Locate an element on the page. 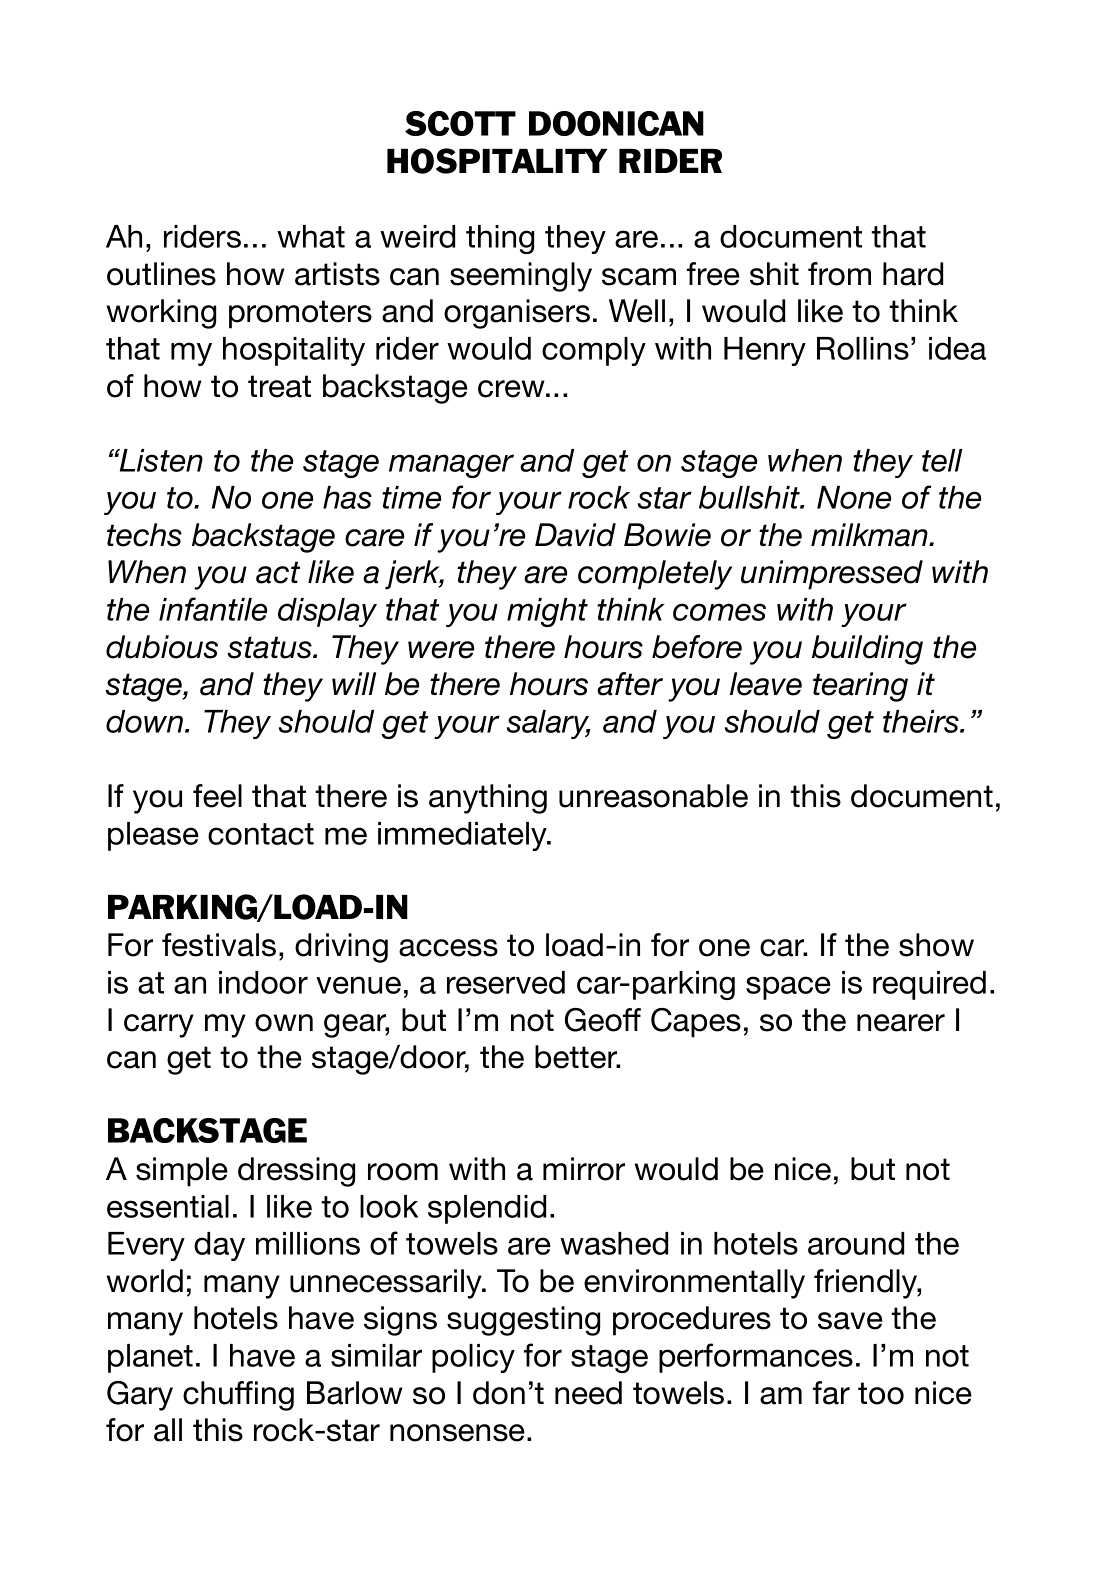 Image resolution: width=1110 pixels, height=1570 pixels. from is located at coordinates (839, 274).
